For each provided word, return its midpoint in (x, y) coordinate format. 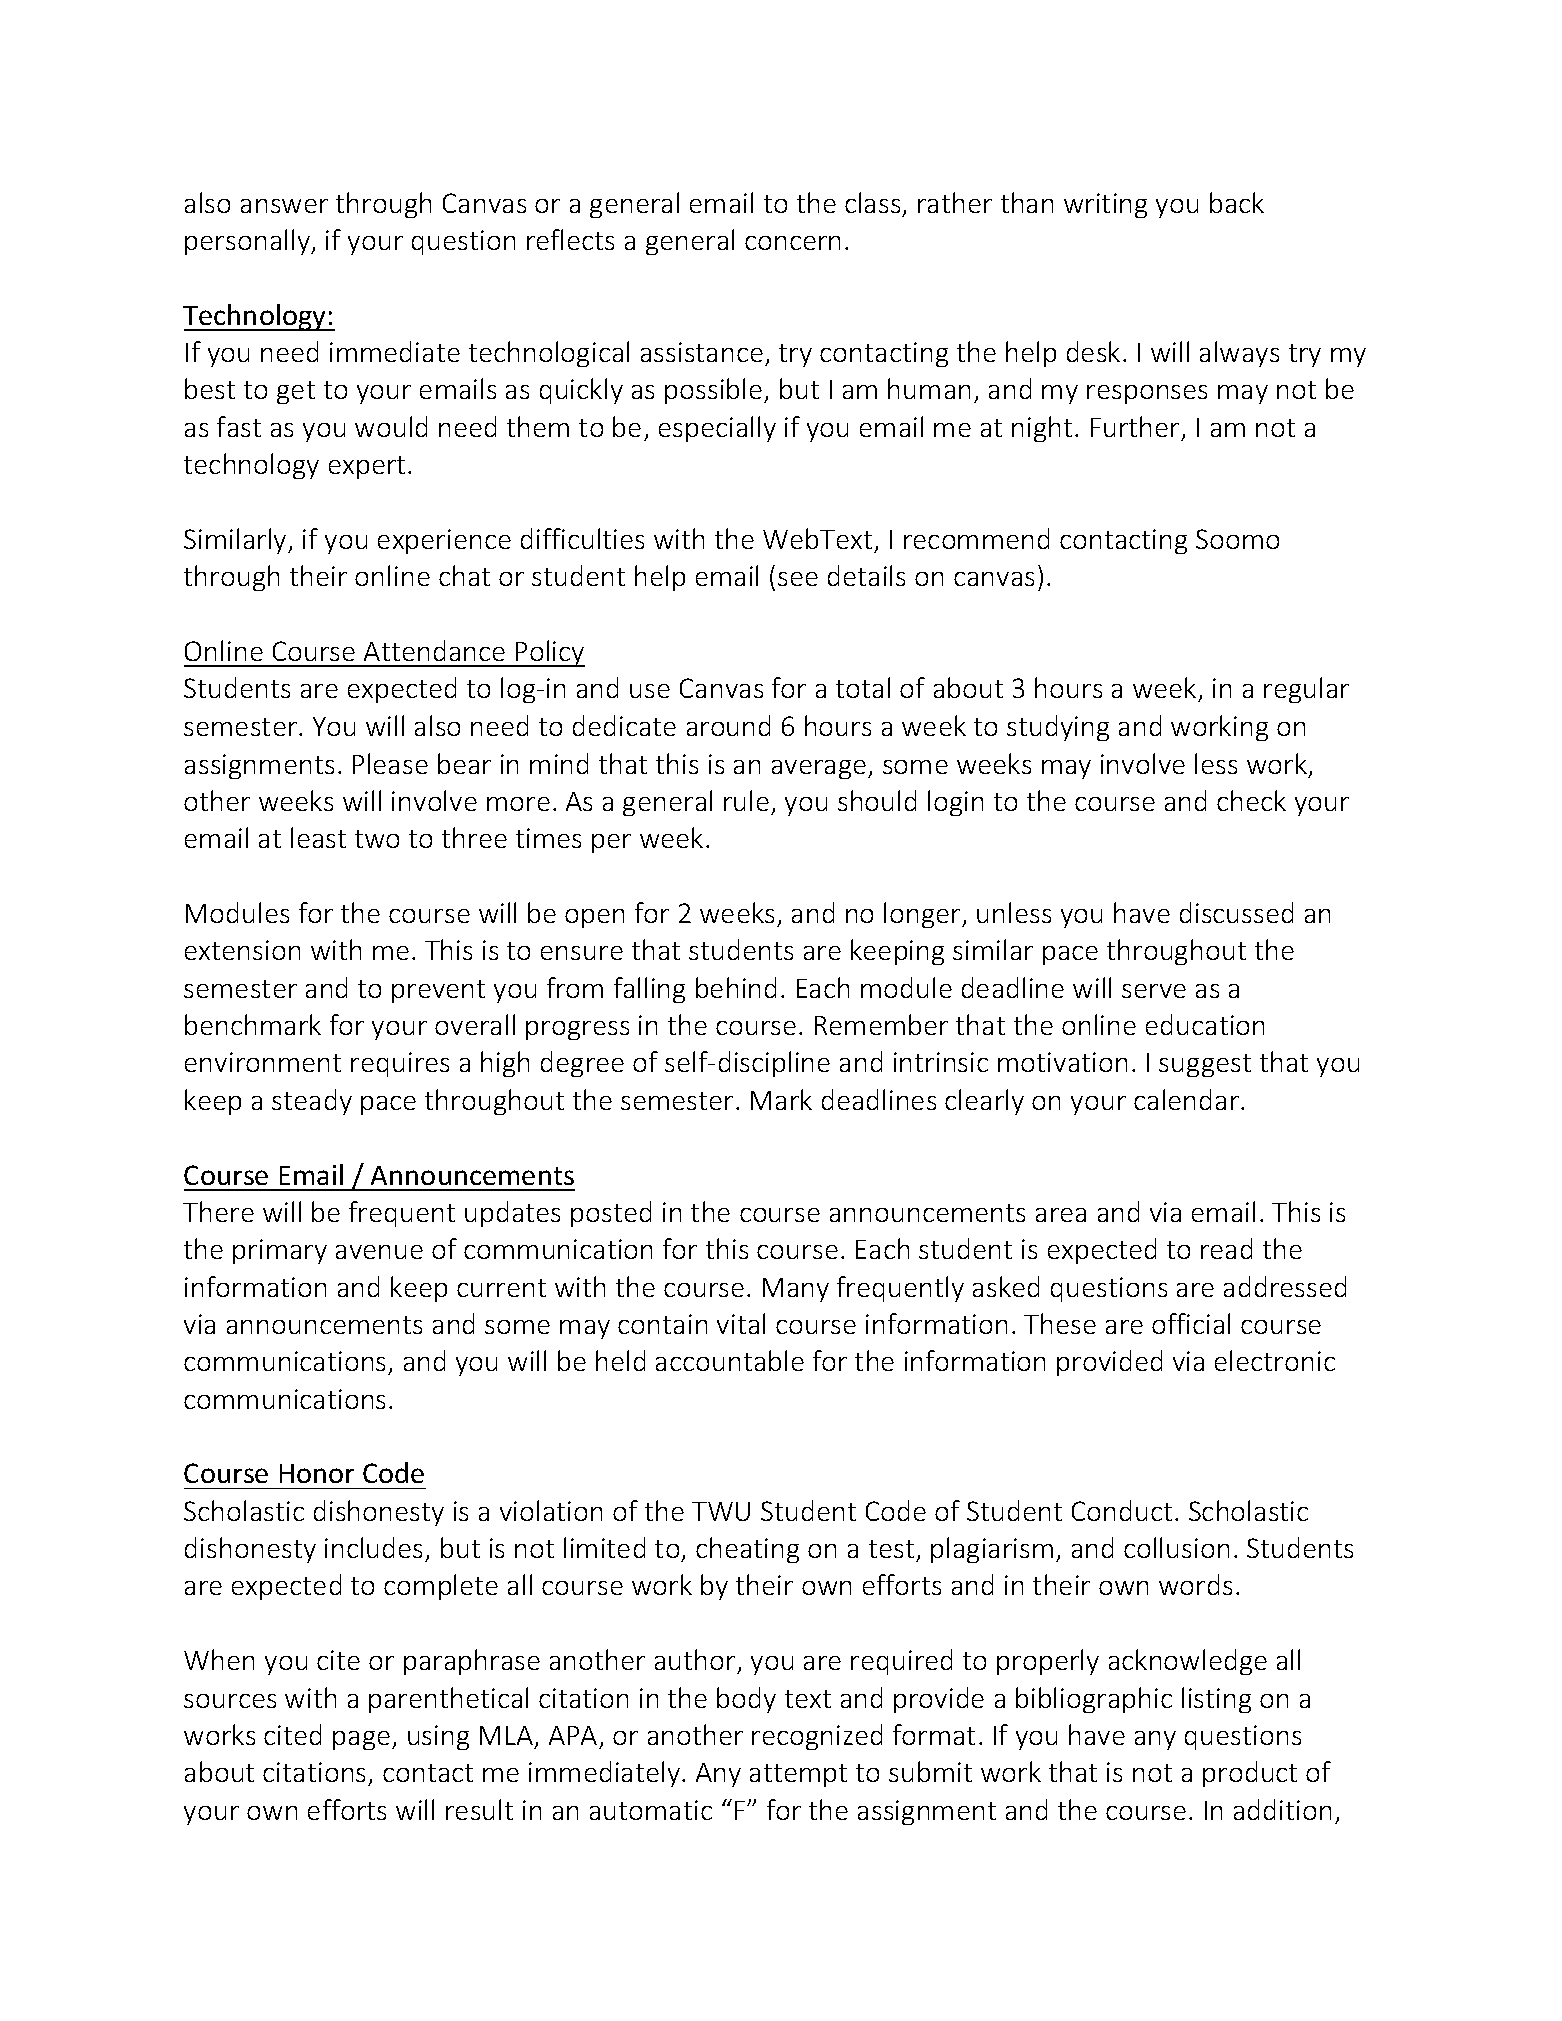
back (1237, 202)
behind (736, 987)
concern (792, 243)
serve (1154, 991)
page (361, 1740)
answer (284, 206)
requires (400, 1064)
